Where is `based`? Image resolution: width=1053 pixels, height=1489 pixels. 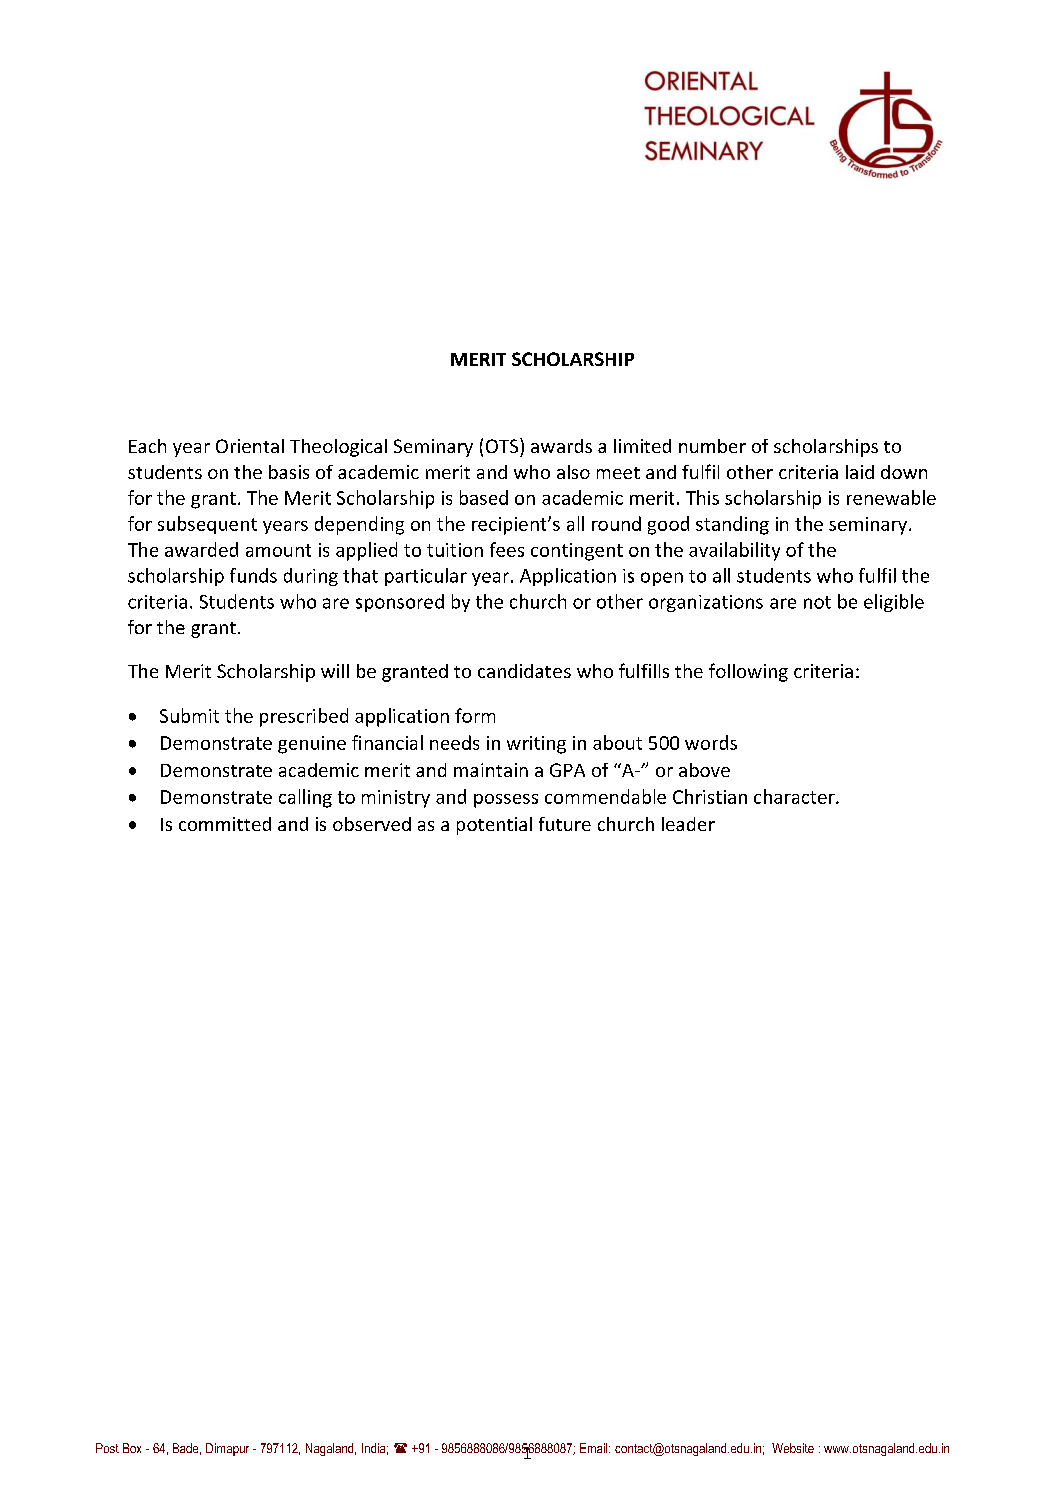
based is located at coordinates (484, 497).
